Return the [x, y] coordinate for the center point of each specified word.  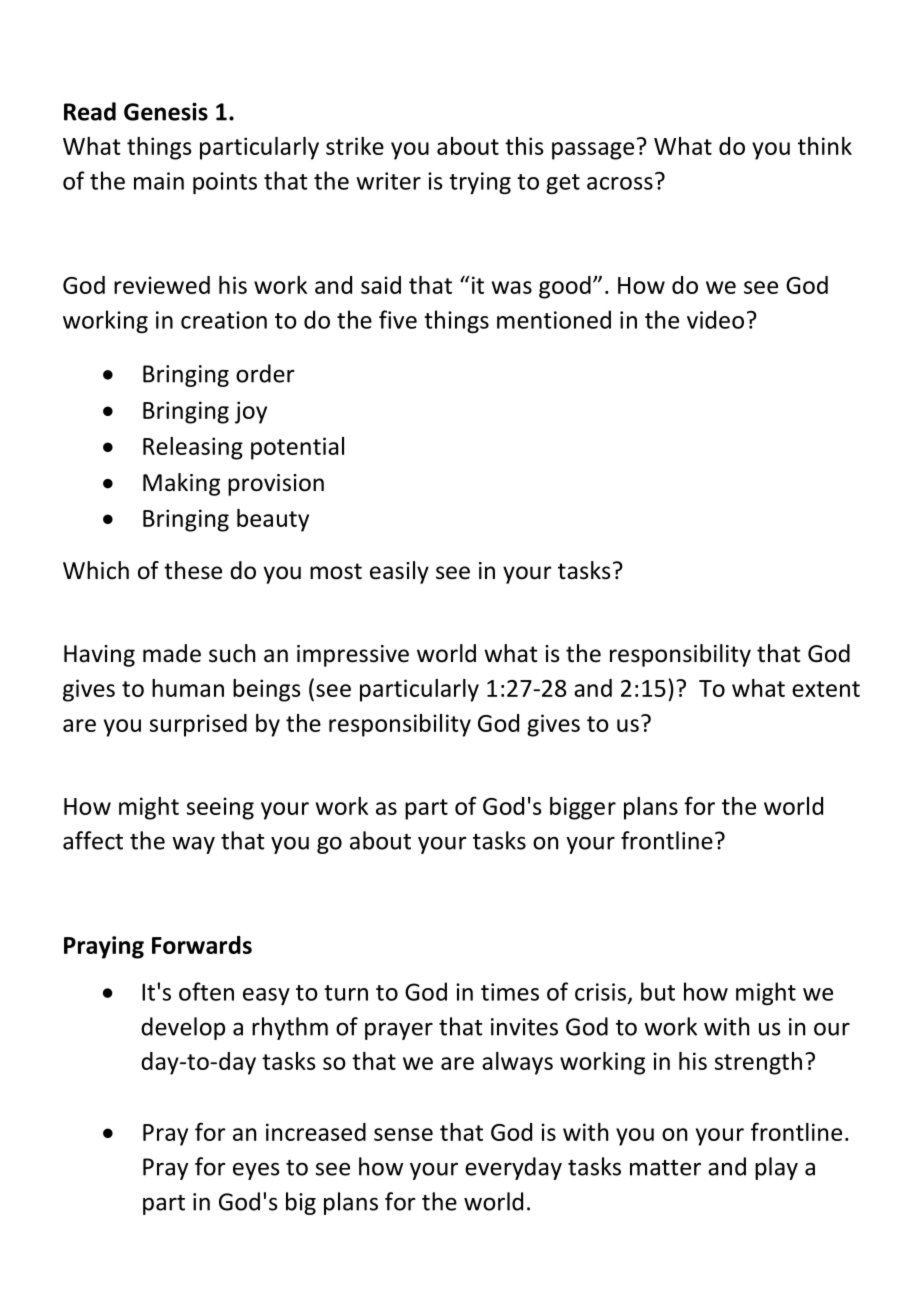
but [658, 991]
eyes [256, 1171]
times [510, 992]
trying [480, 183]
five [398, 319]
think [825, 146]
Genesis [166, 111]
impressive [353, 656]
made [172, 653]
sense [403, 1134]
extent [826, 689]
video [715, 319]
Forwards [202, 945]
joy [251, 412]
